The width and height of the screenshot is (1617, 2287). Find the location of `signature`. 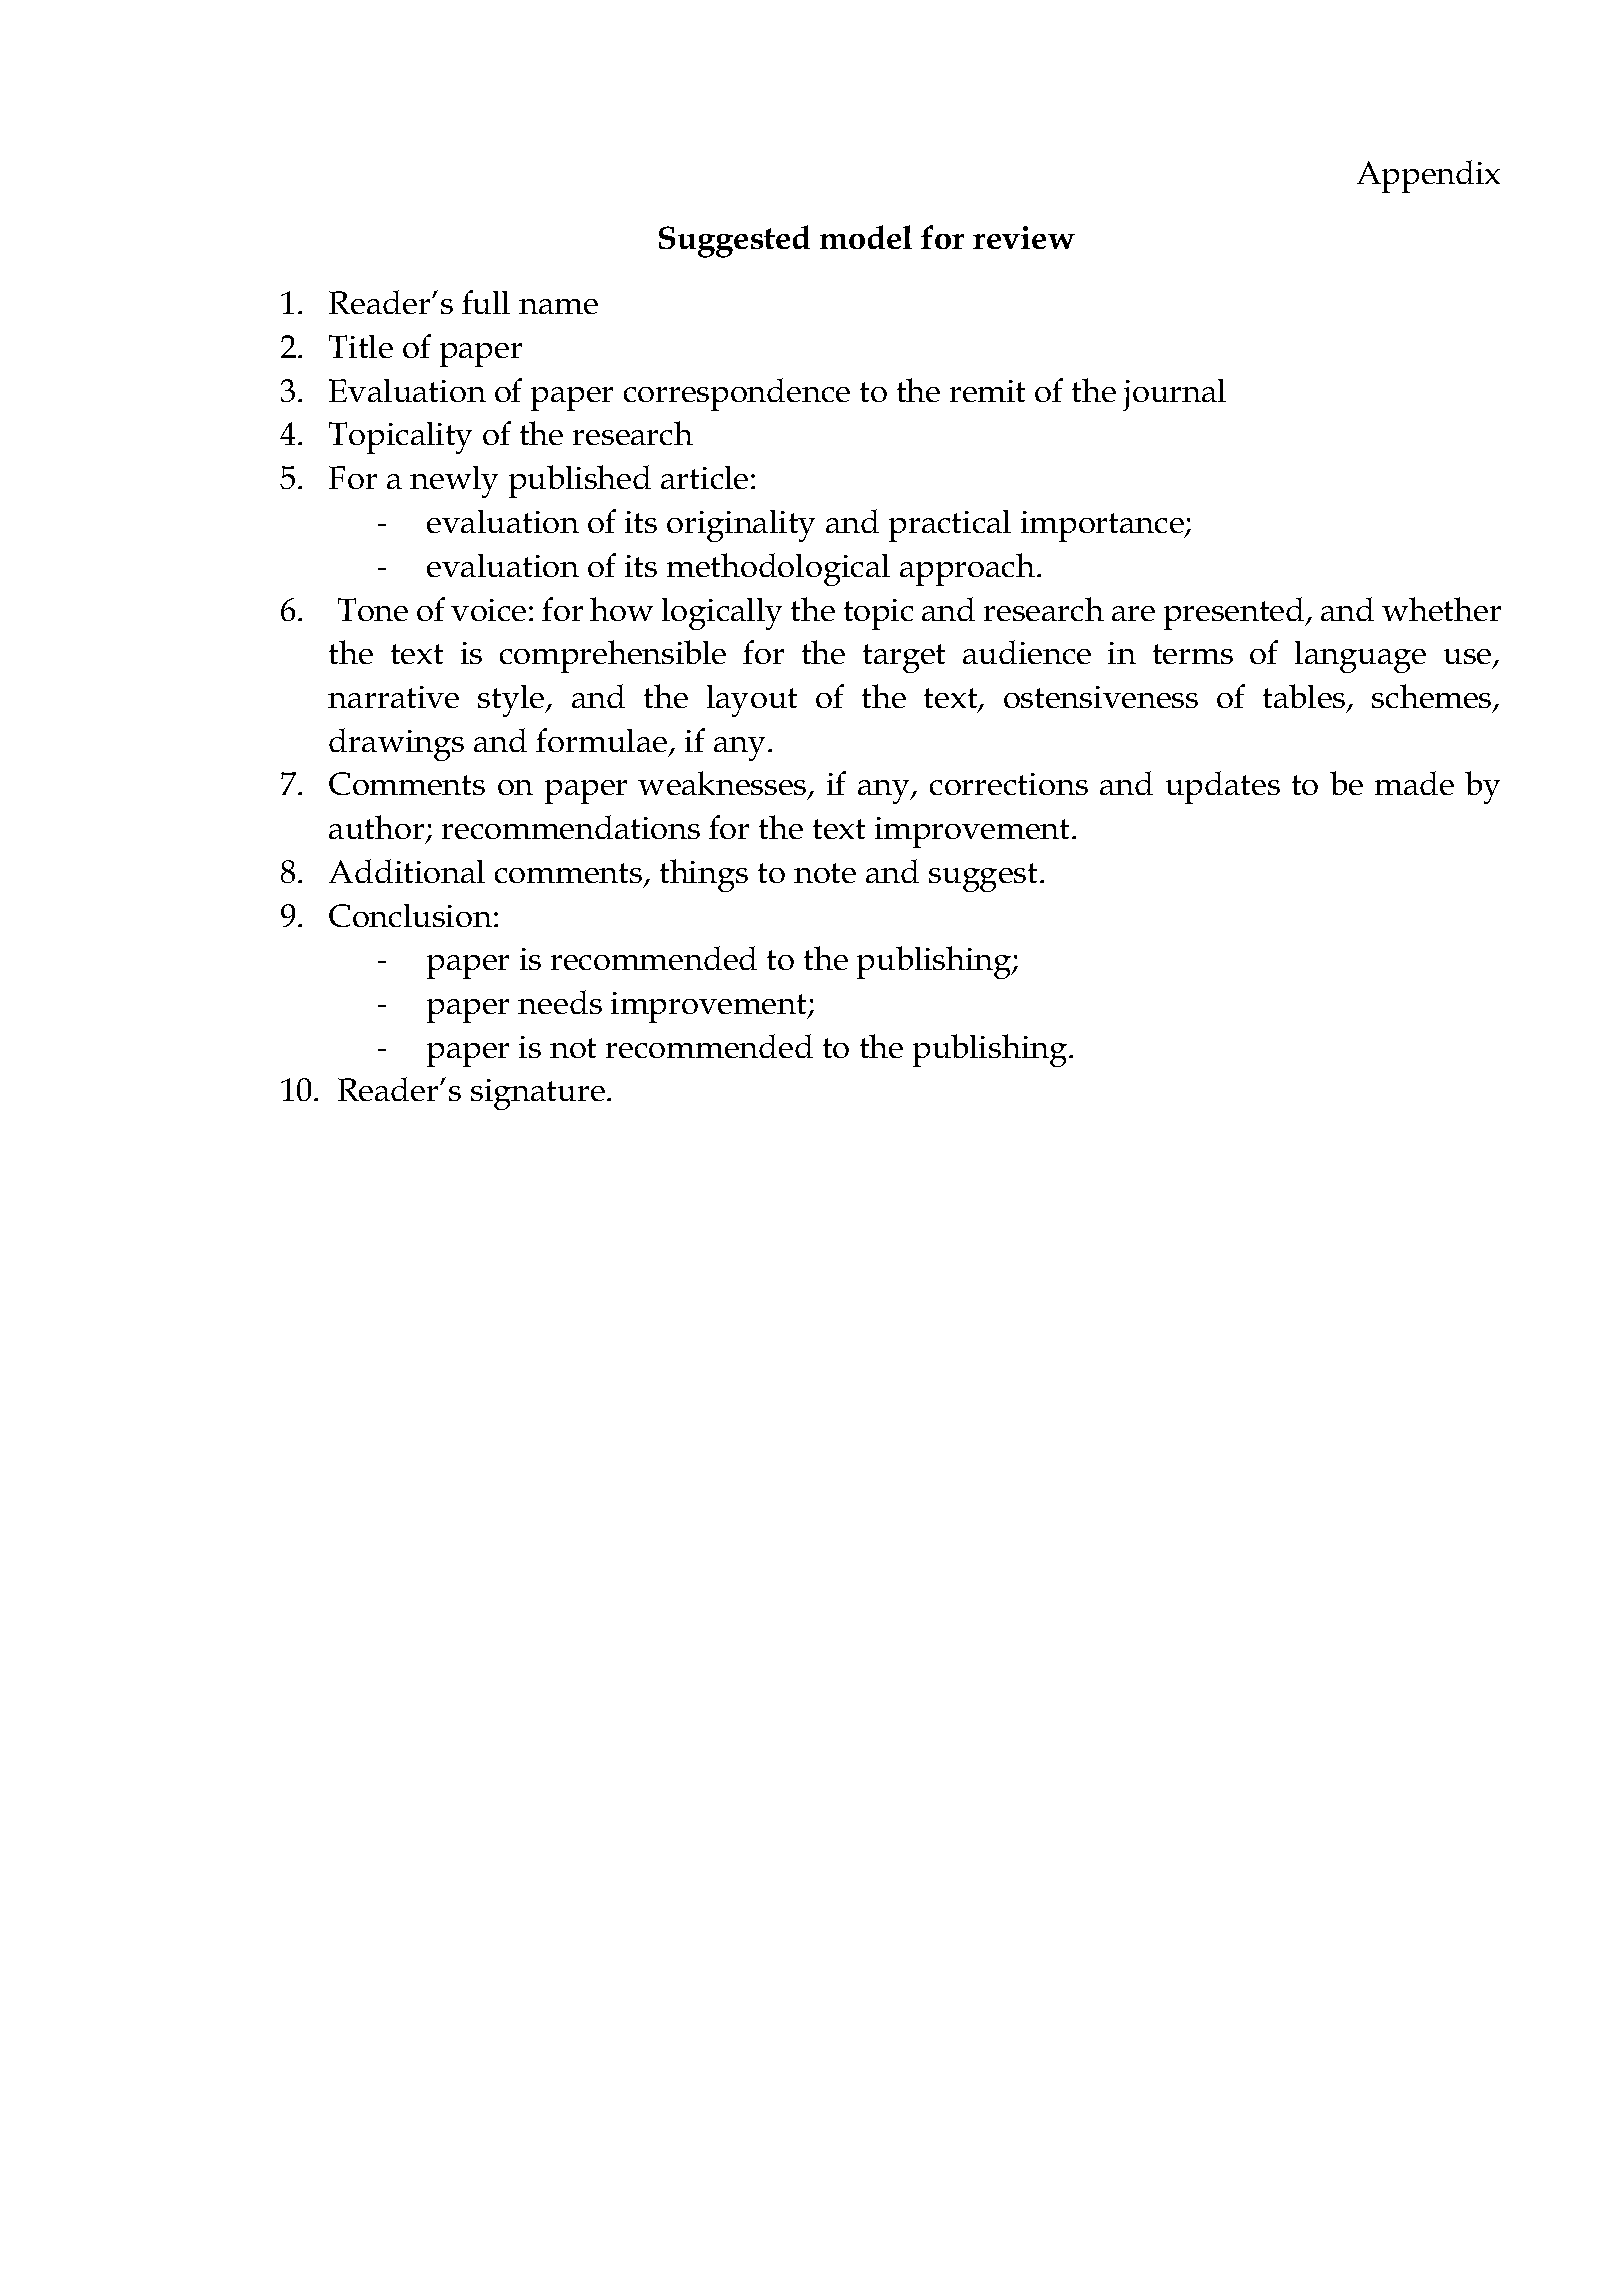

signature is located at coordinates (538, 1094).
